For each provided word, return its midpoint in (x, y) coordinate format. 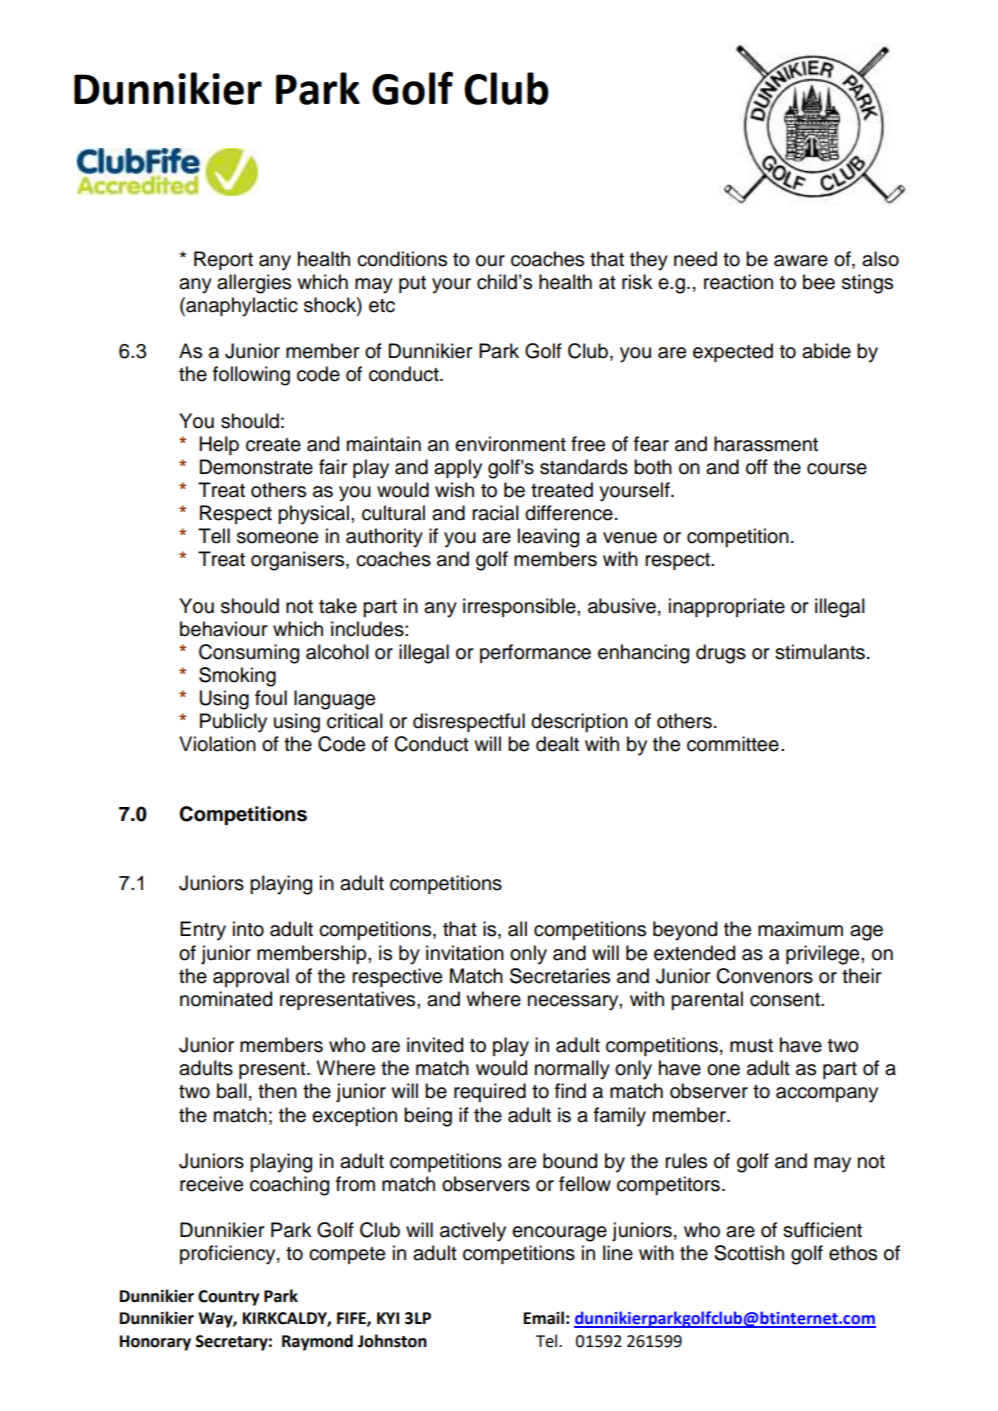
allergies (254, 284)
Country (228, 1298)
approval (251, 977)
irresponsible (520, 607)
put (412, 284)
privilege (824, 955)
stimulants (820, 652)
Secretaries (560, 976)
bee (819, 282)
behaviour (223, 629)
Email (544, 1318)
